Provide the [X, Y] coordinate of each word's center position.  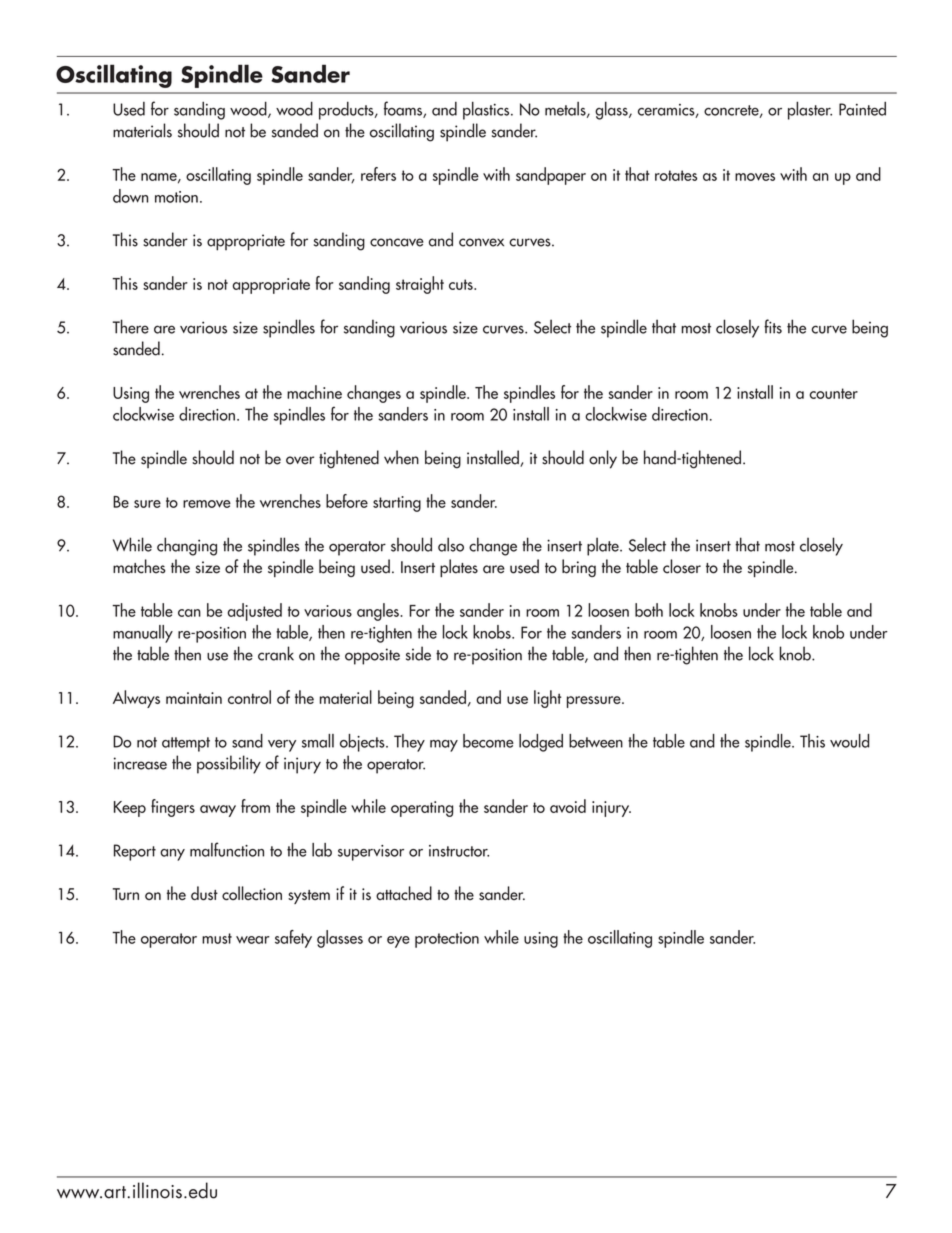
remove [207, 504]
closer [682, 566]
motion [176, 197]
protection [447, 940]
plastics [487, 110]
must [217, 938]
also [451, 544]
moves [755, 177]
